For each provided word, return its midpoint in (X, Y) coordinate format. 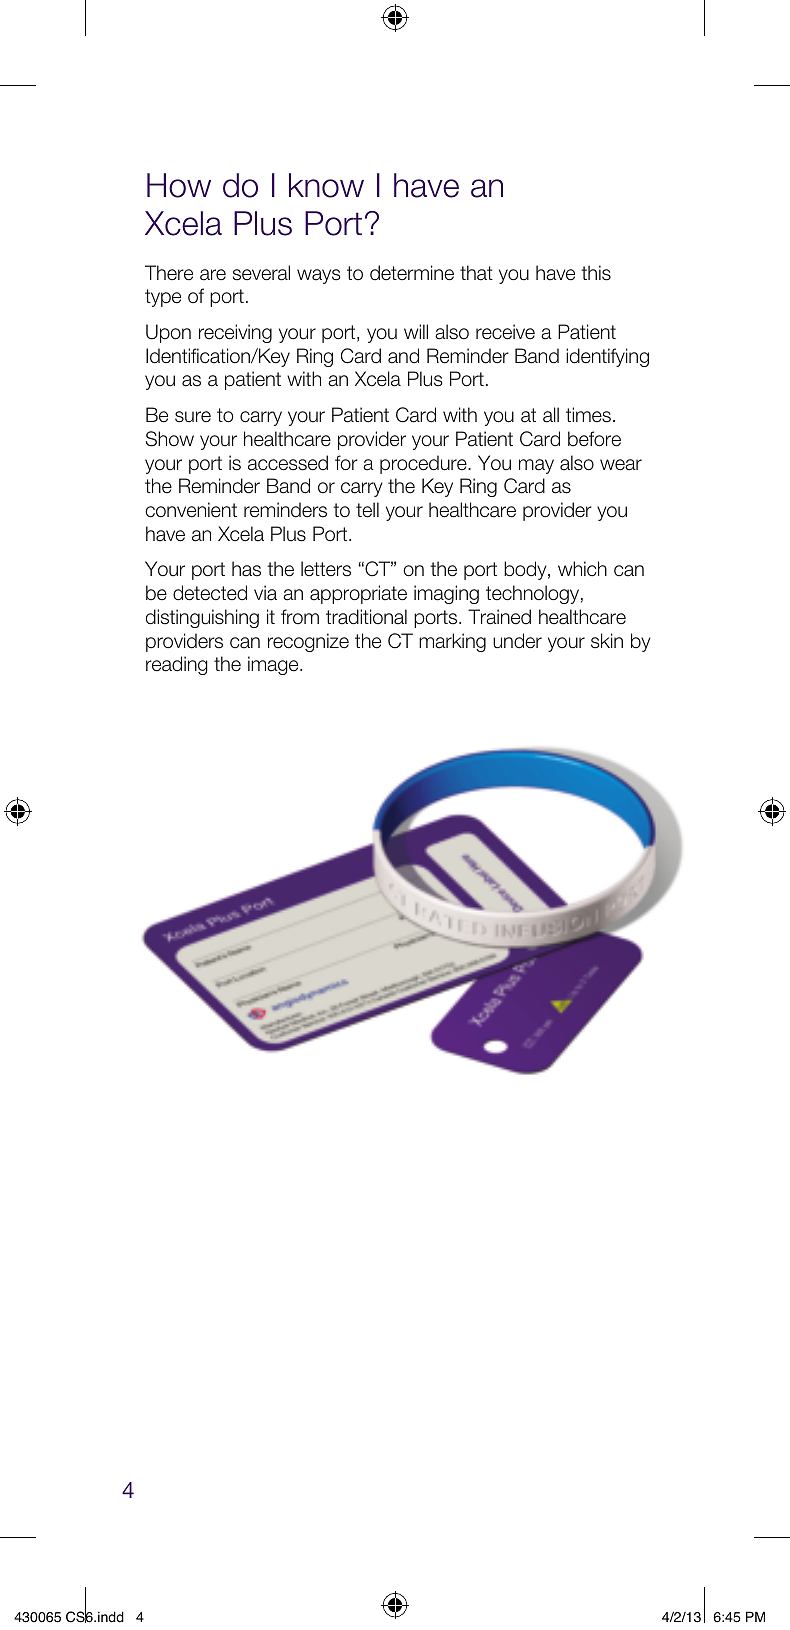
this (596, 273)
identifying (607, 357)
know (326, 185)
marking (452, 642)
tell (367, 510)
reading (177, 665)
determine (412, 273)
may (536, 466)
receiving (235, 333)
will (416, 331)
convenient (191, 510)
